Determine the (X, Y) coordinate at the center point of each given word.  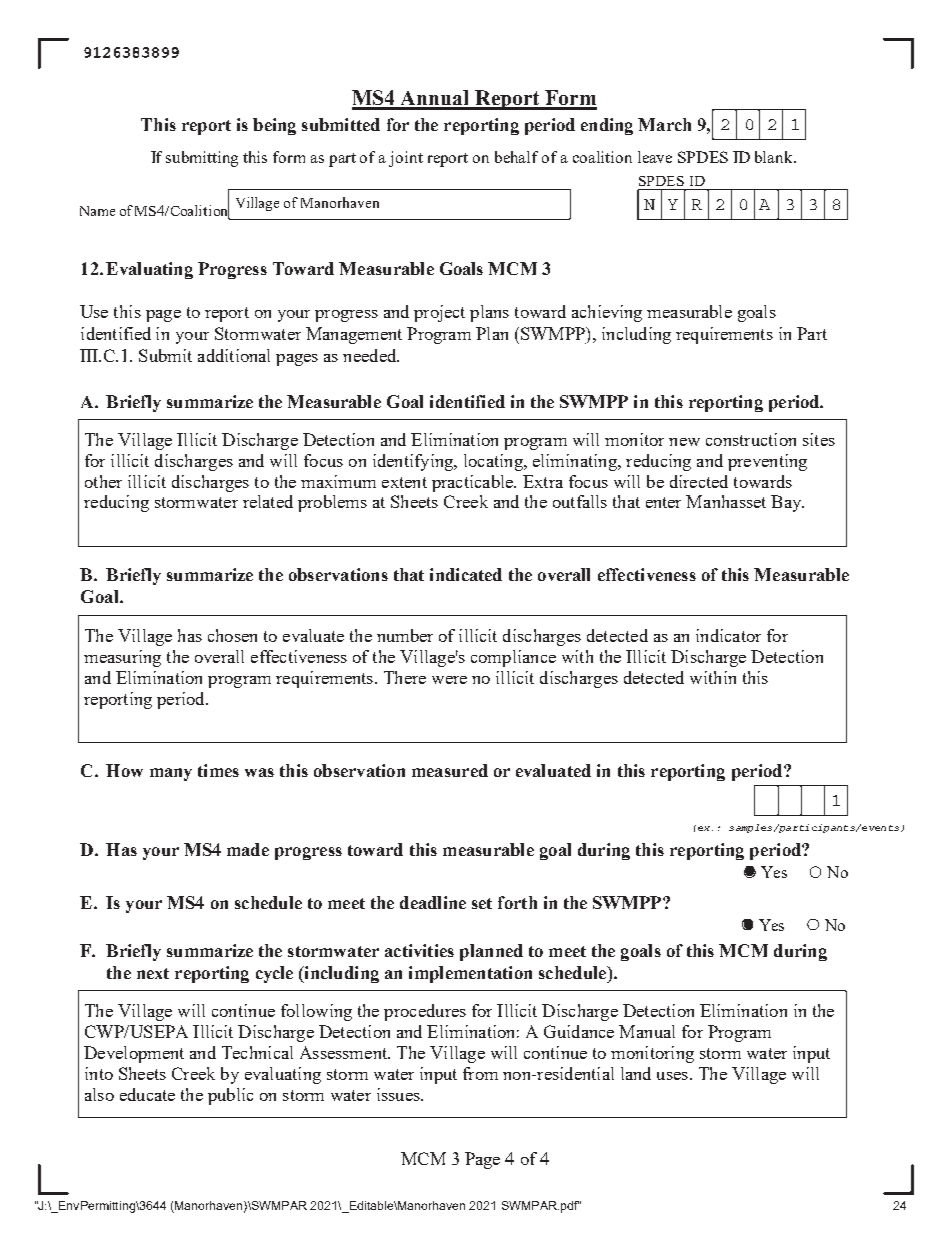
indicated (466, 574)
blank (775, 157)
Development (134, 1054)
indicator (728, 635)
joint (406, 159)
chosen (232, 635)
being (274, 126)
